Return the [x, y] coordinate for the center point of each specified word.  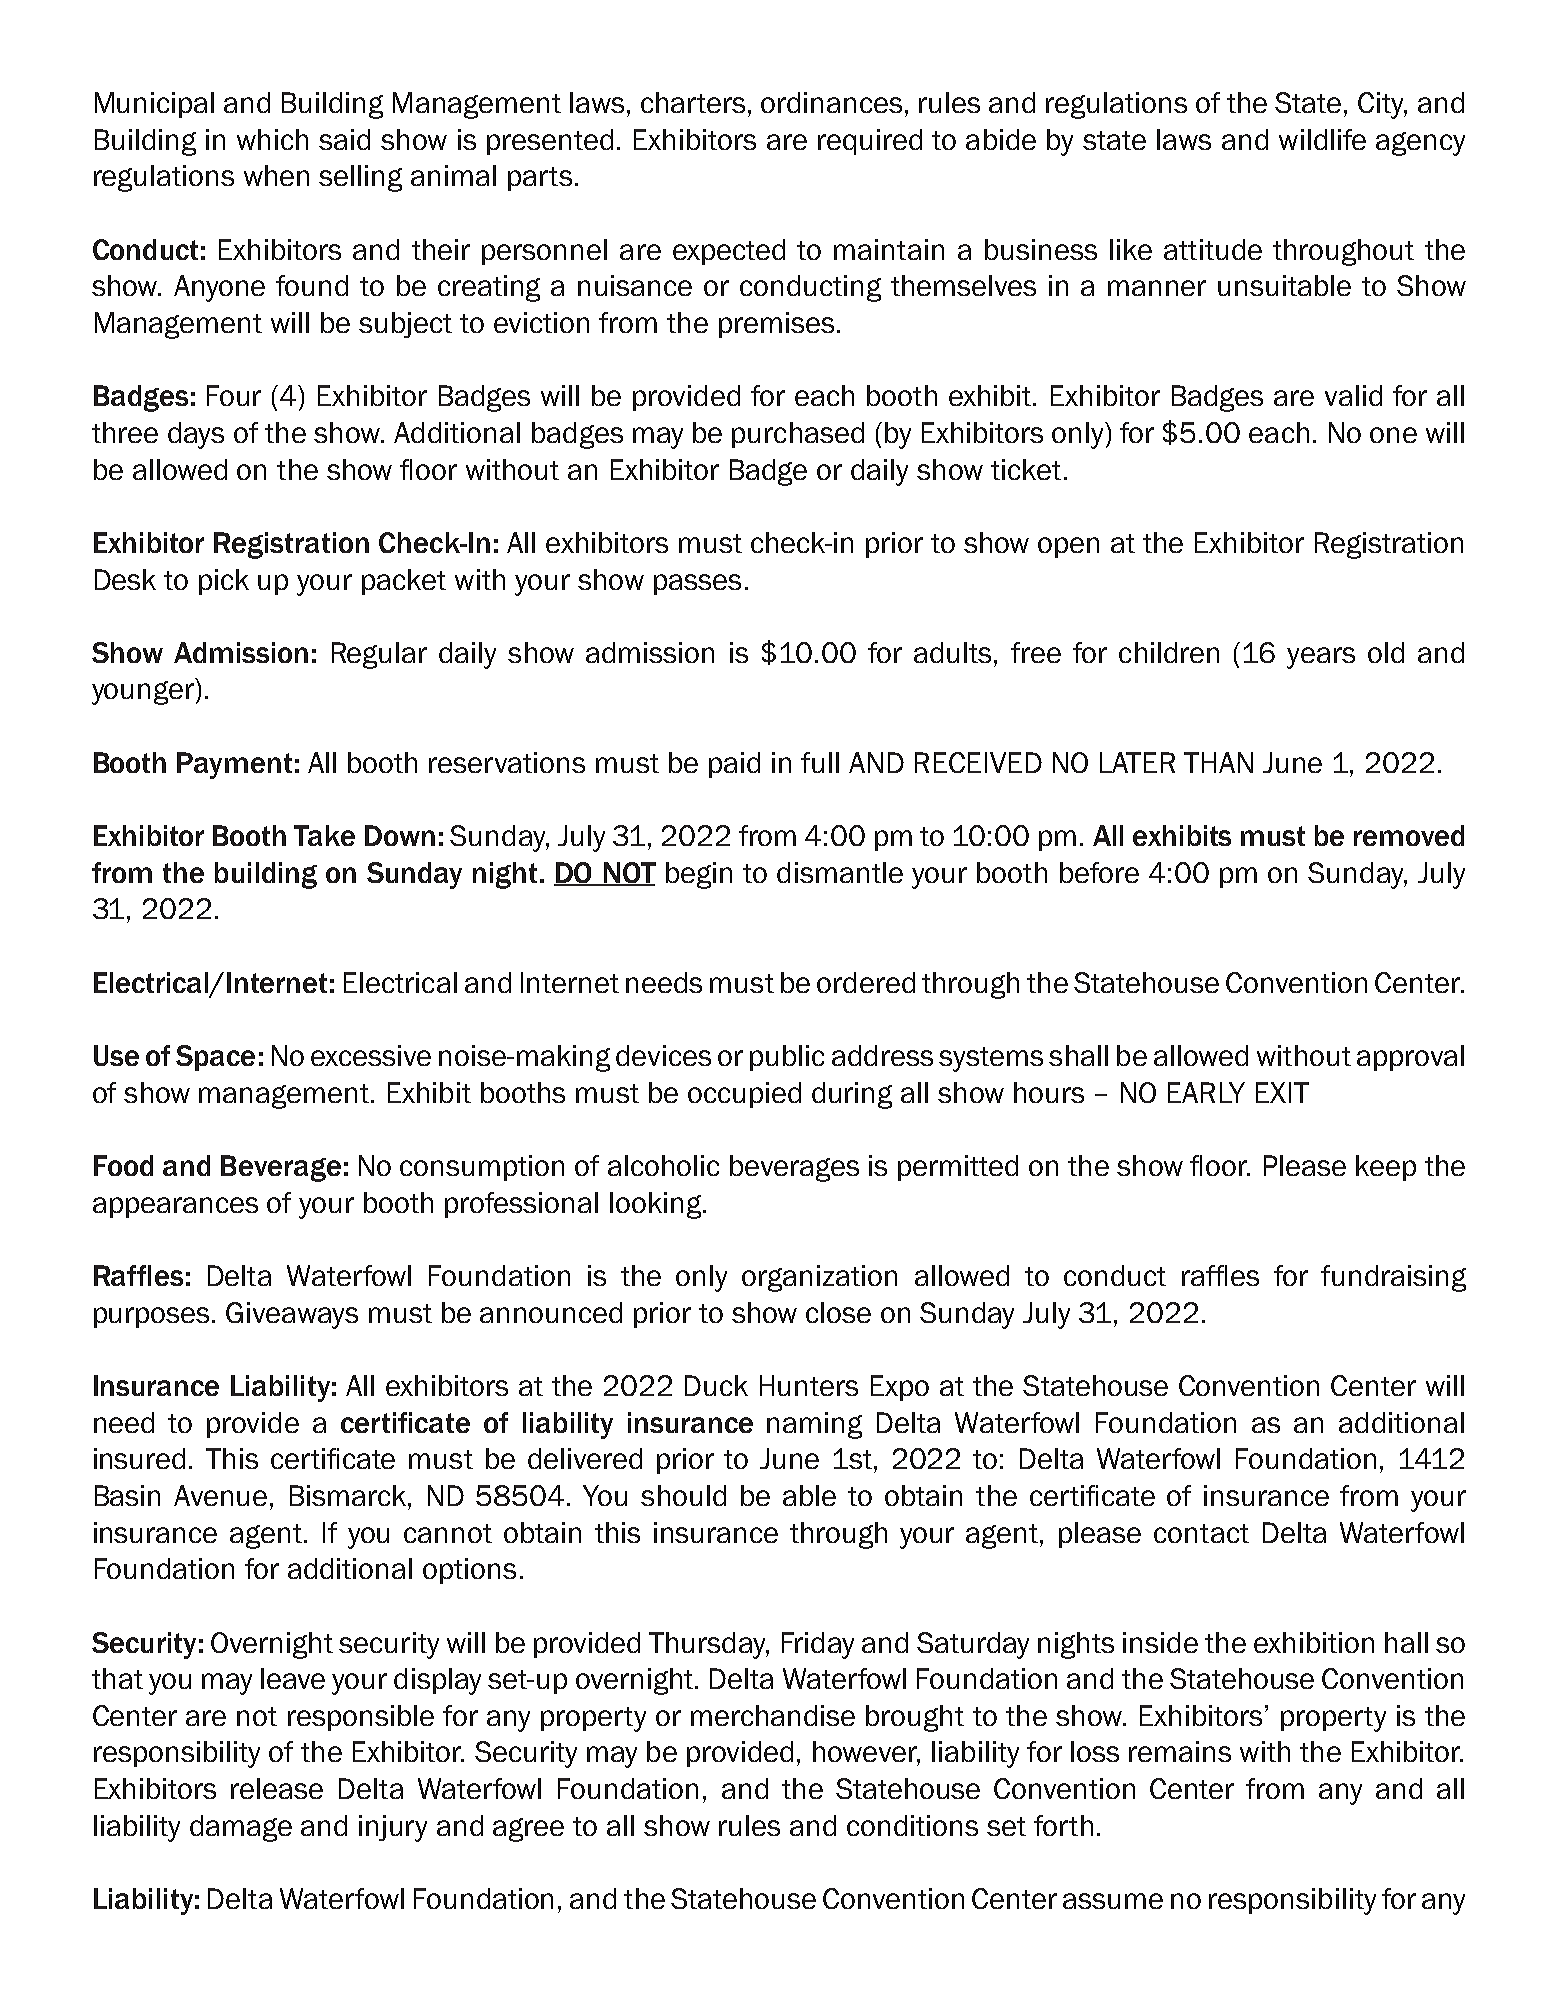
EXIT [1282, 1092]
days [196, 435]
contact [1201, 1533]
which [272, 139]
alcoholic [663, 1165]
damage [241, 1828]
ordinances [833, 102]
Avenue [220, 1495]
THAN [1218, 762]
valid [1353, 395]
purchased [798, 435]
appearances [175, 1207]
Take [324, 835]
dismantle [840, 872]
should [683, 1495]
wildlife [1322, 139]
